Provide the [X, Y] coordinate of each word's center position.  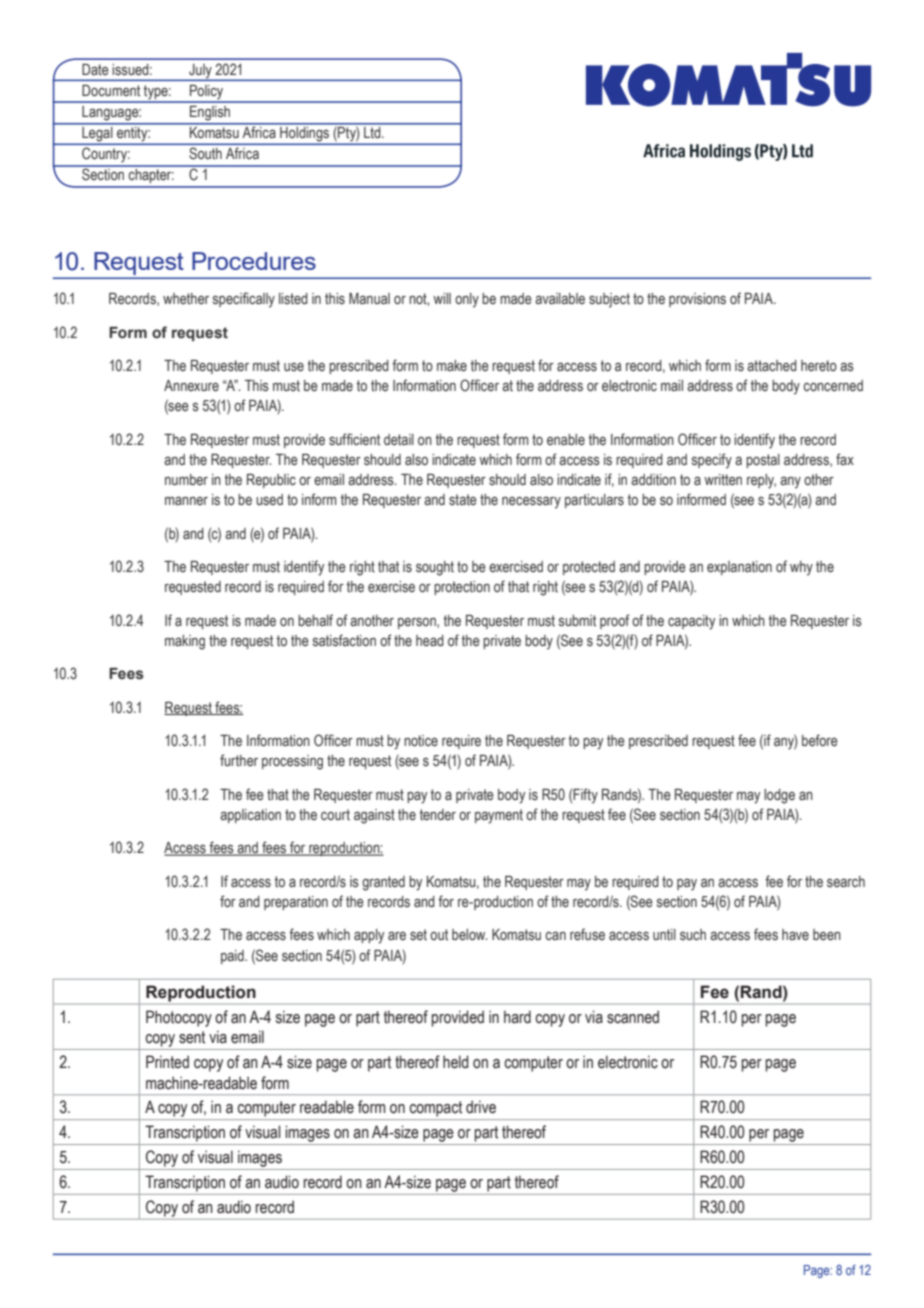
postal [763, 461]
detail [399, 440]
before [820, 740]
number [186, 479]
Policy [207, 93]
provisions [697, 300]
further [239, 760]
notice [421, 741]
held [456, 1062]
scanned [633, 1017]
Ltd [373, 132]
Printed [167, 1062]
